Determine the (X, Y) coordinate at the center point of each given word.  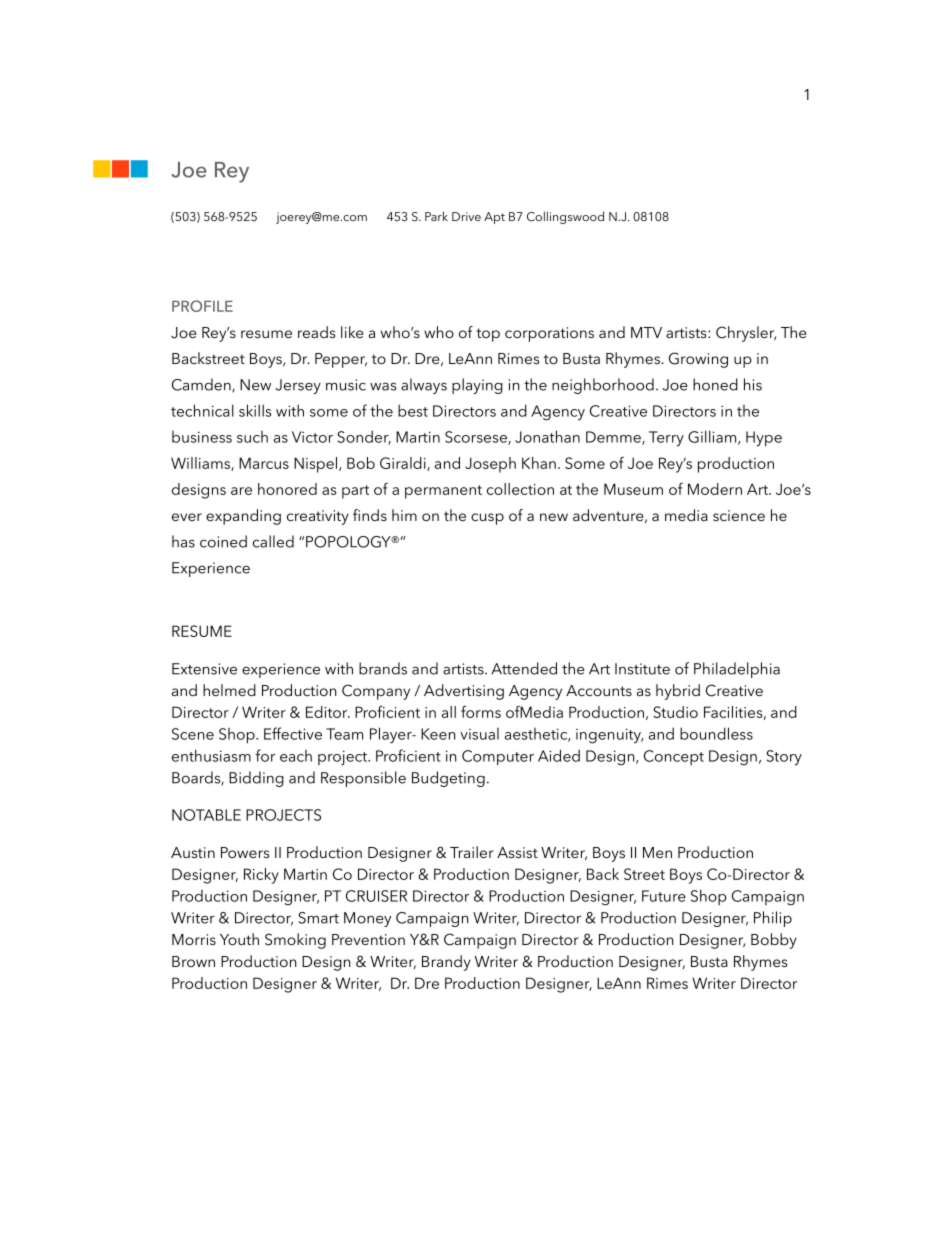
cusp (487, 519)
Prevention (368, 939)
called (273, 541)
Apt (494, 218)
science (739, 515)
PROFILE (202, 306)
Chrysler (746, 334)
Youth (239, 939)
